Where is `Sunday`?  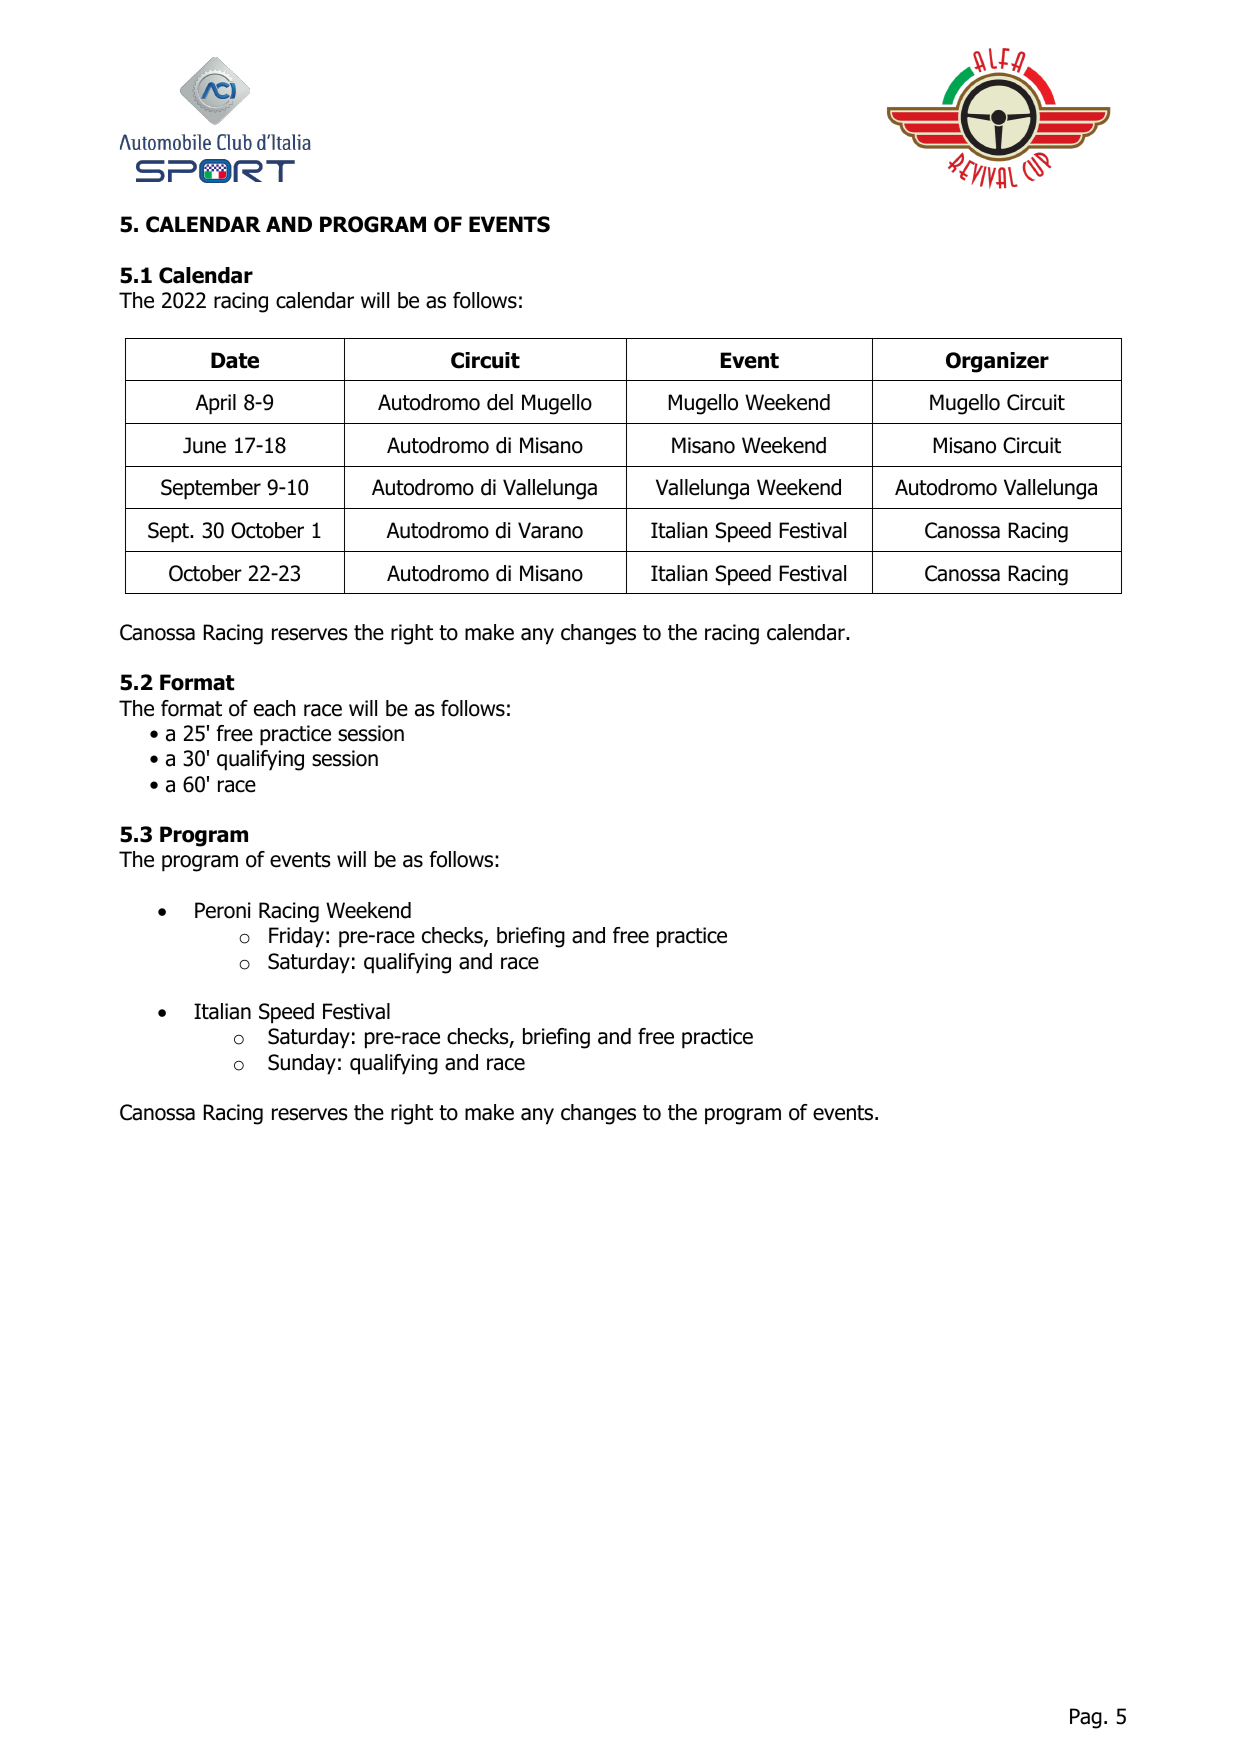
Sunday is located at coordinates (302, 1064).
